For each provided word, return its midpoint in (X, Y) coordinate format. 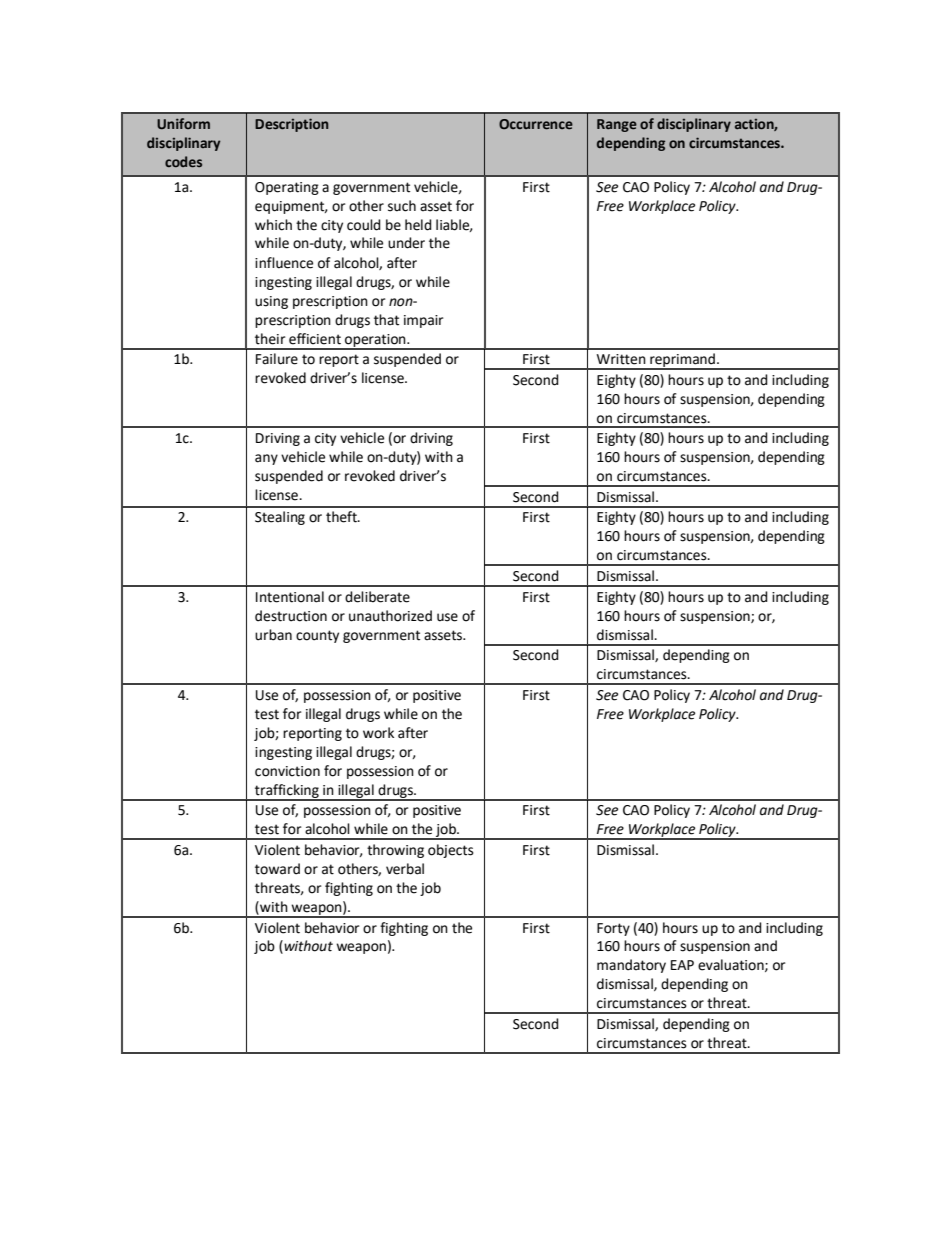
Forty (613, 929)
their (270, 339)
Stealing (280, 518)
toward (277, 869)
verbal (405, 869)
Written (621, 359)
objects (451, 851)
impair (423, 321)
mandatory (631, 966)
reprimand (682, 361)
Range (617, 125)
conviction (287, 771)
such (402, 206)
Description (291, 125)
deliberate (377, 597)
